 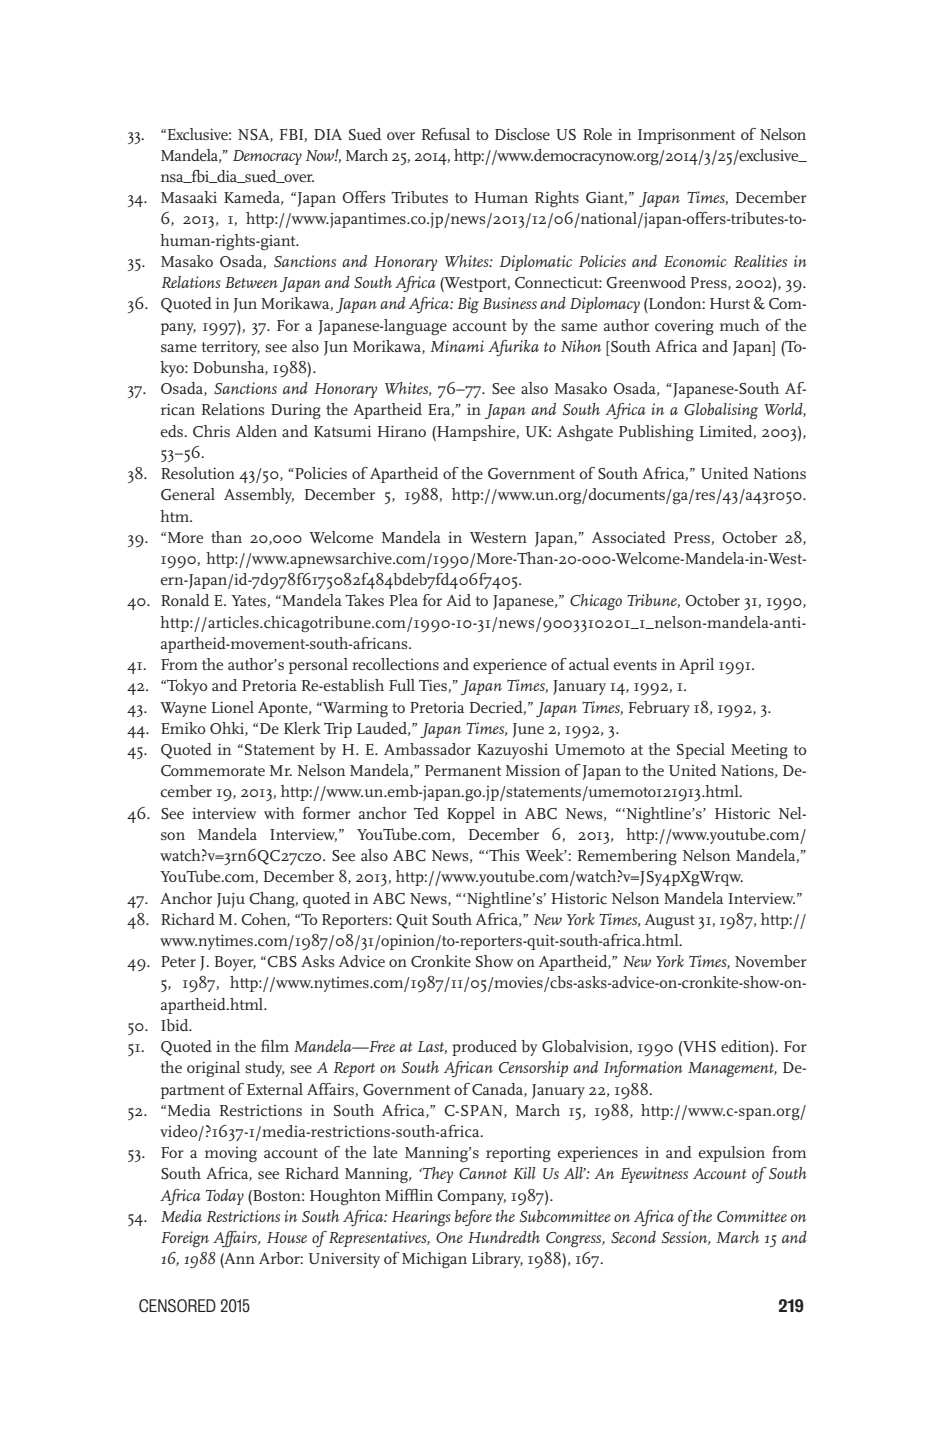 I want to click on study, so click(x=264, y=1069).
